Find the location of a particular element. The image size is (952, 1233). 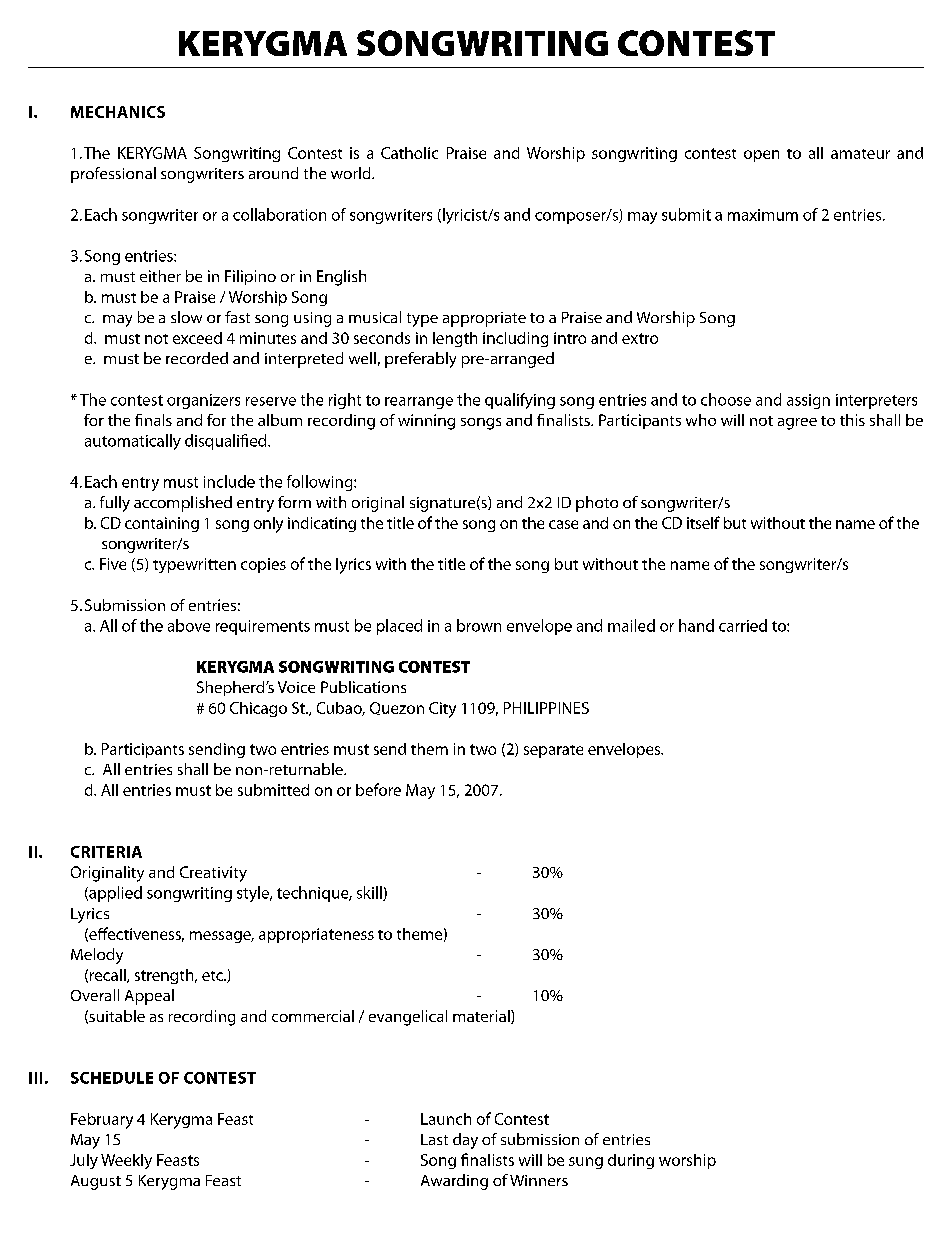

Criteria is located at coordinates (106, 852).
